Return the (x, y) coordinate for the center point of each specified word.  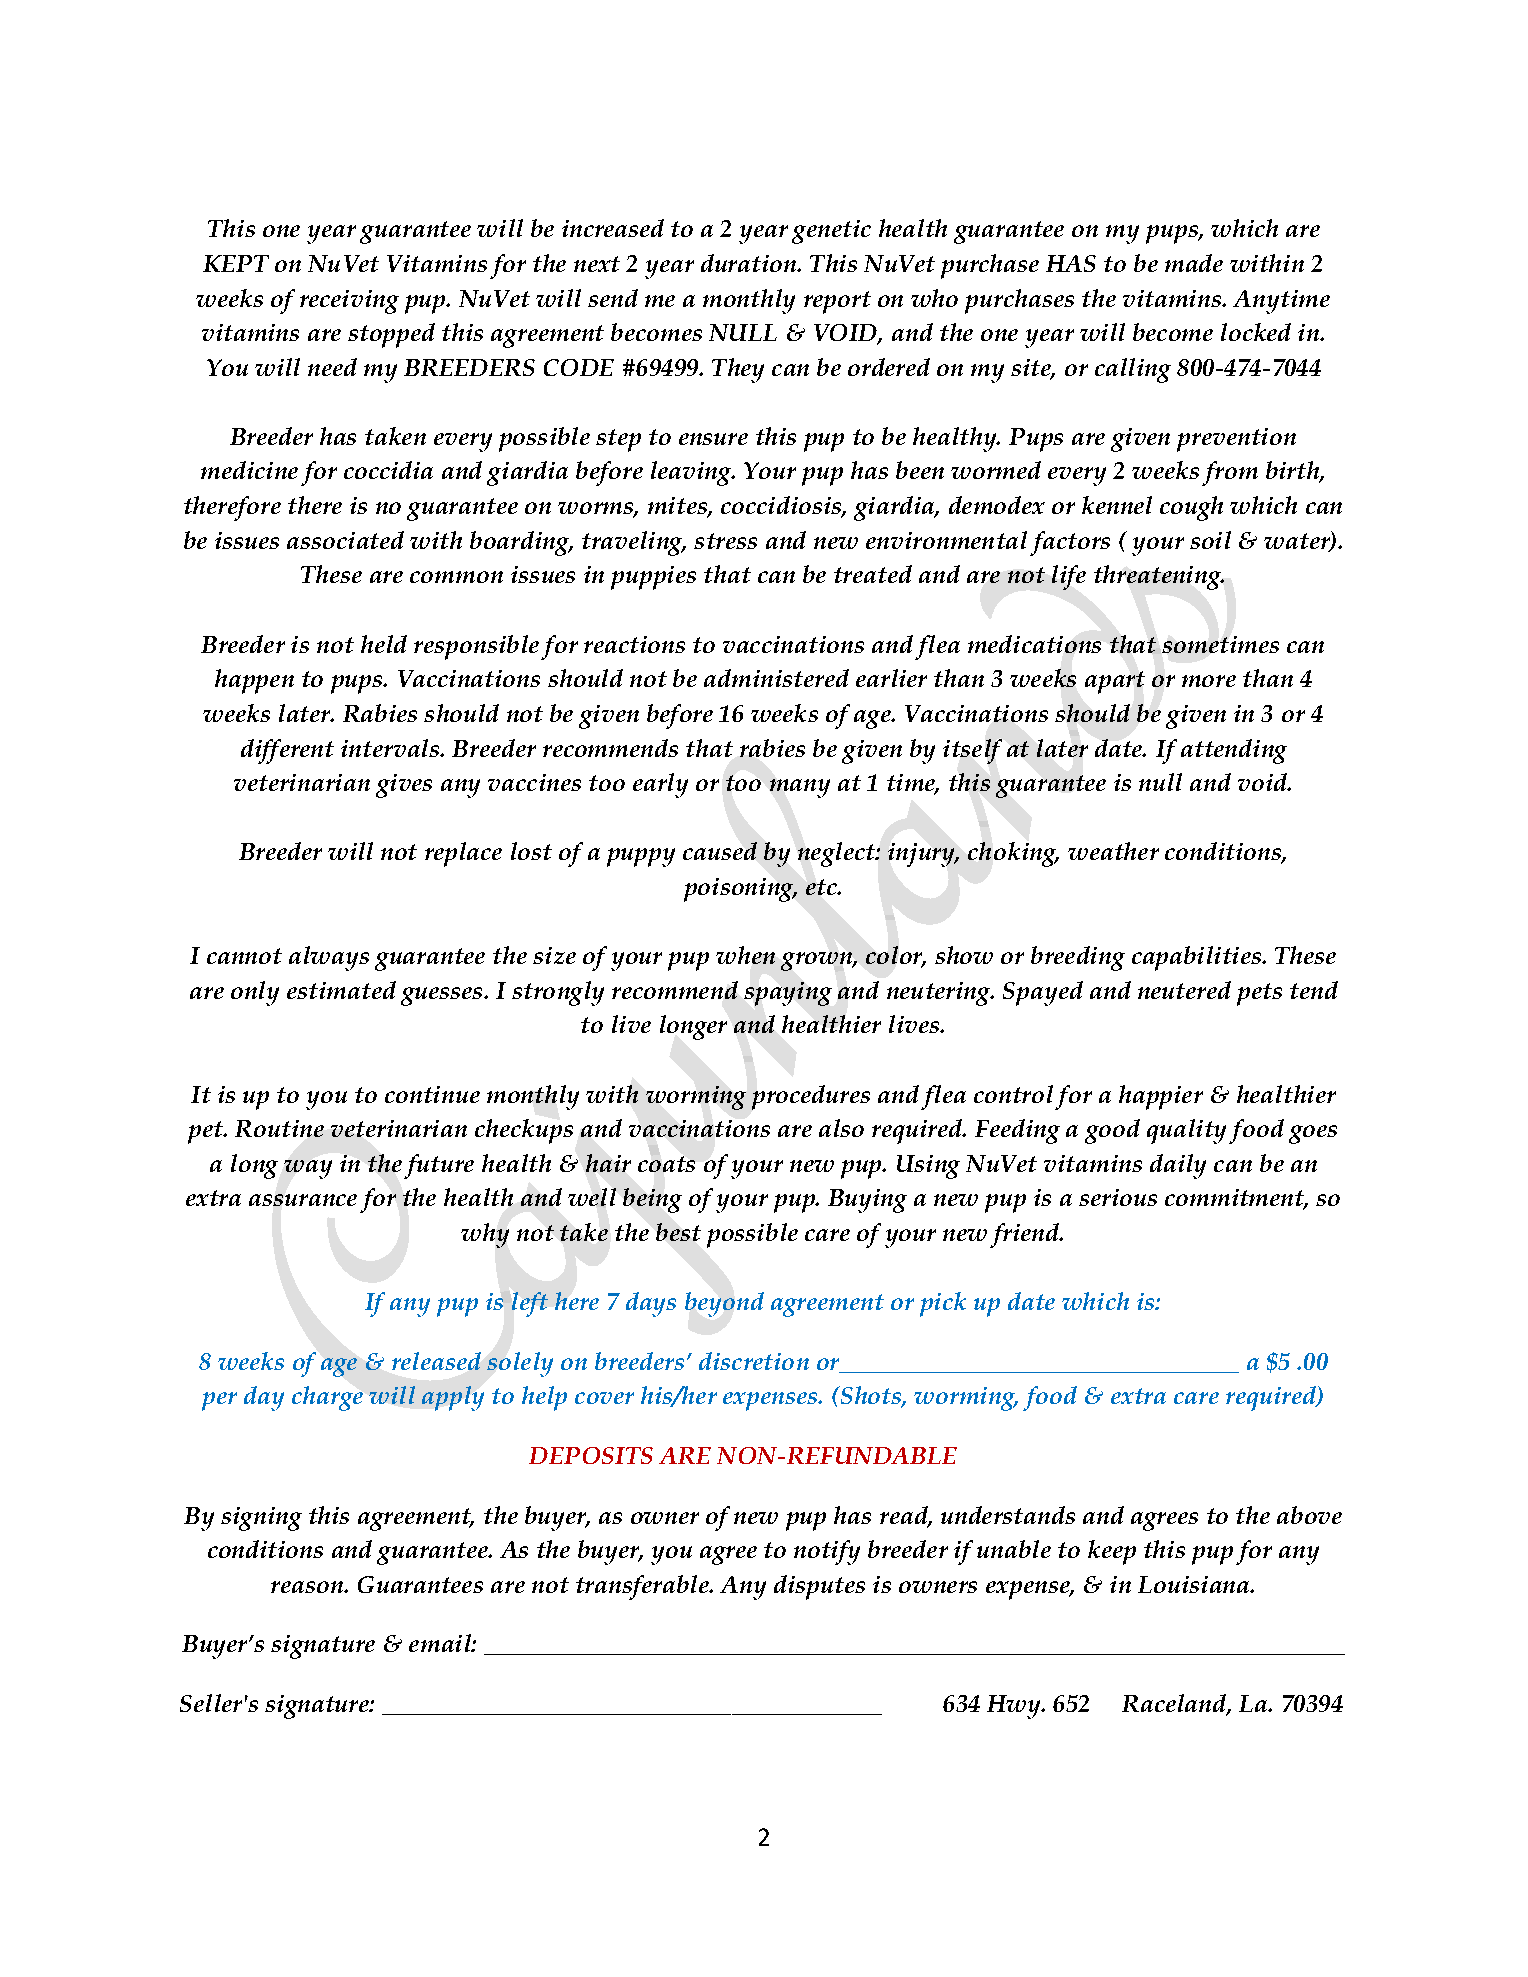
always (329, 958)
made (1194, 263)
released (436, 1361)
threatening (1159, 577)
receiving (349, 302)
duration (750, 263)
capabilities (1198, 958)
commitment (1236, 1199)
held (384, 644)
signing (261, 1519)
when (745, 955)
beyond (724, 1304)
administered (776, 678)
